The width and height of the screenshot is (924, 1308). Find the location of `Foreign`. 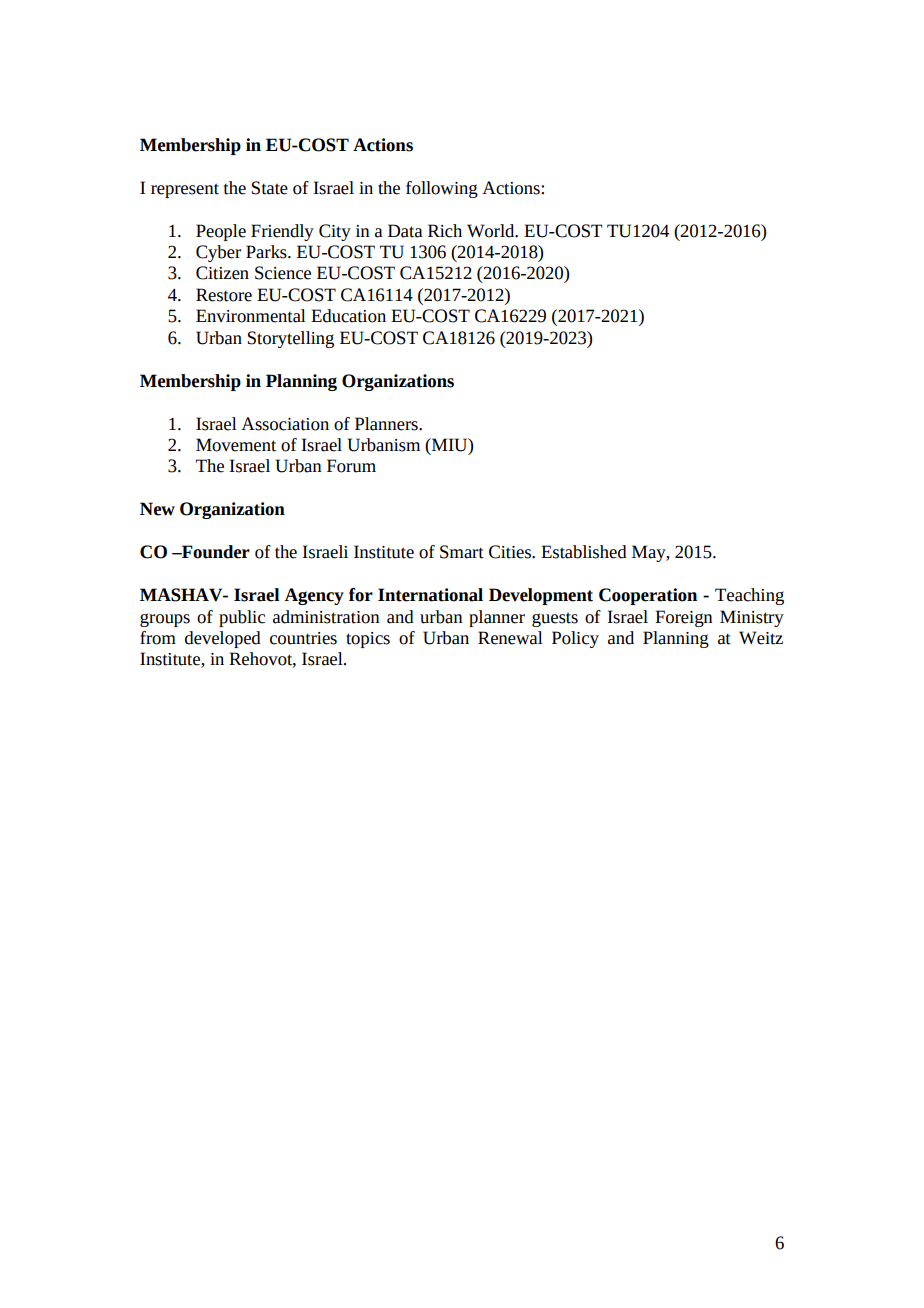

Foreign is located at coordinates (684, 618).
